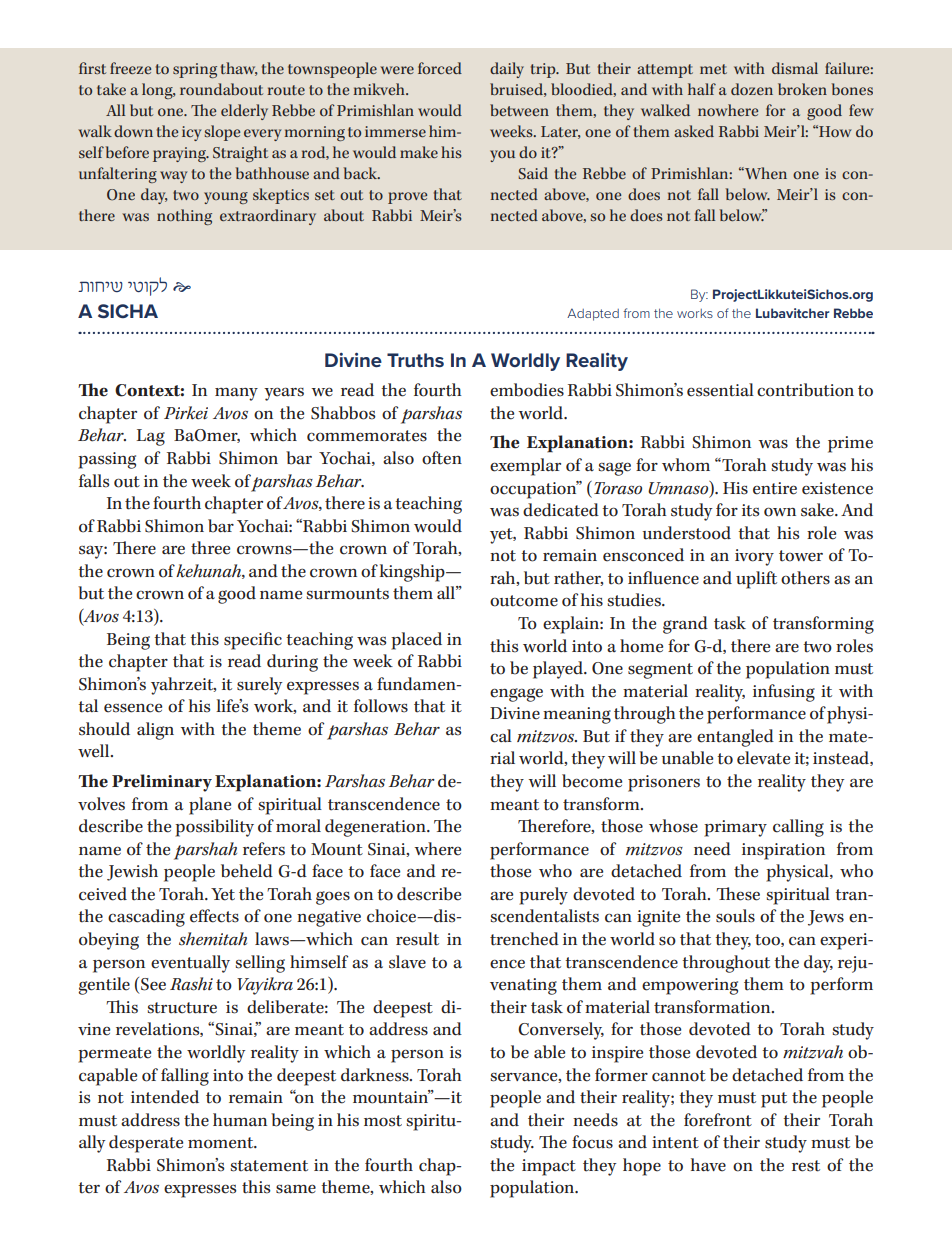 This image has height=1233, width=952. What do you see at coordinates (775, 488) in the image?
I see `entire` at bounding box center [775, 488].
